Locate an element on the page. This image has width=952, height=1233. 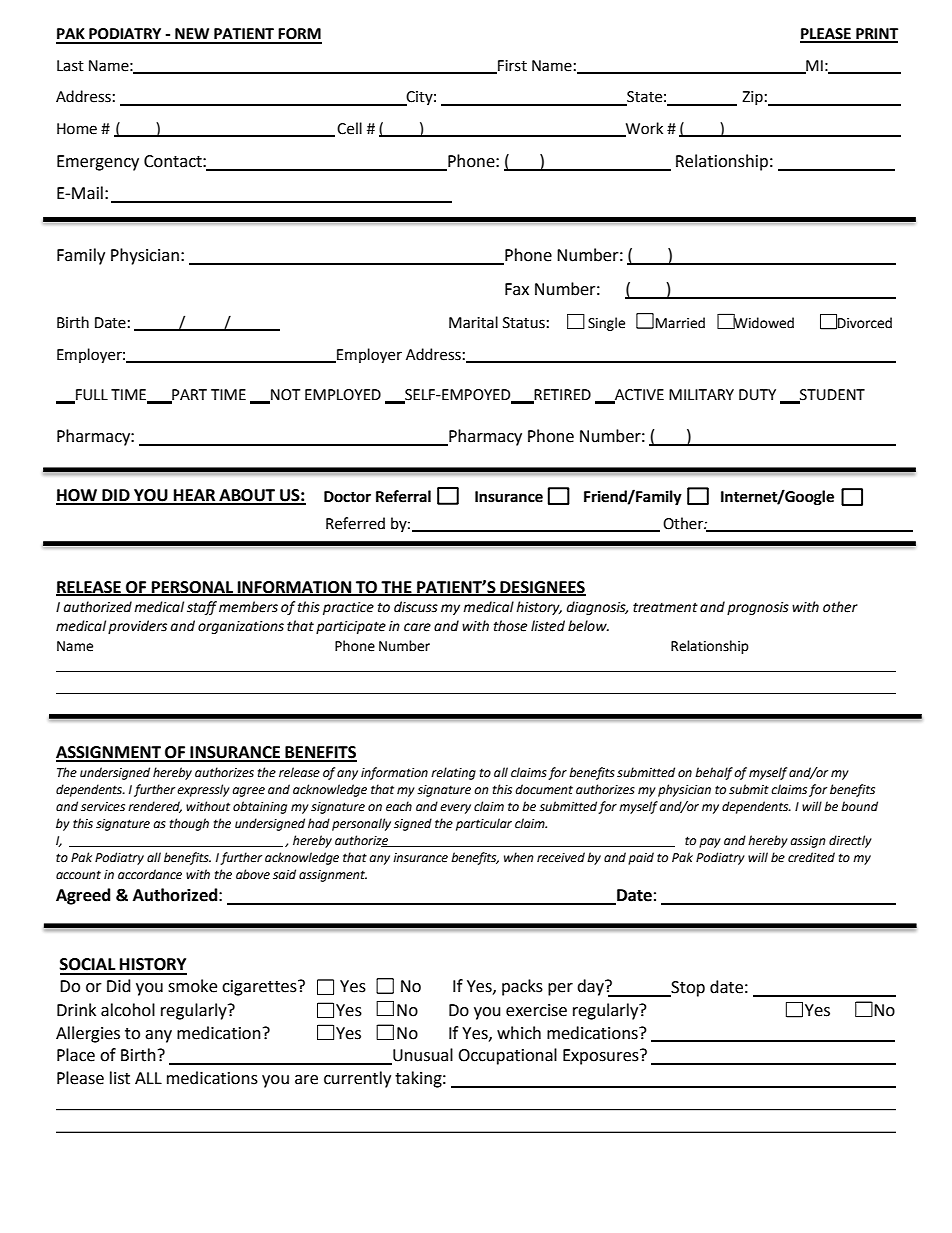
Stop is located at coordinates (687, 989).
